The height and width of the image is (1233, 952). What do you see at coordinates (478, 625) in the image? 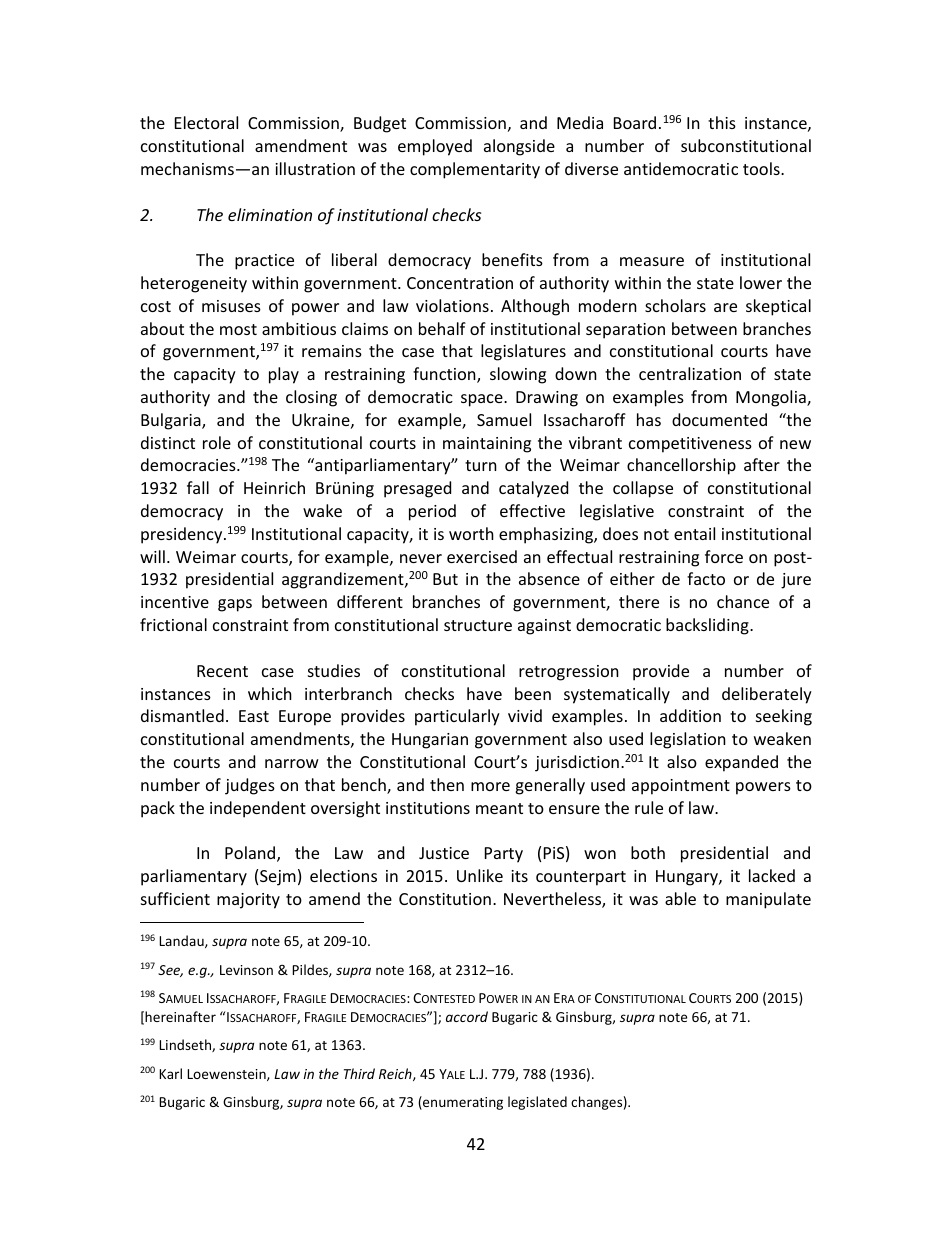
I see `structure` at bounding box center [478, 625].
